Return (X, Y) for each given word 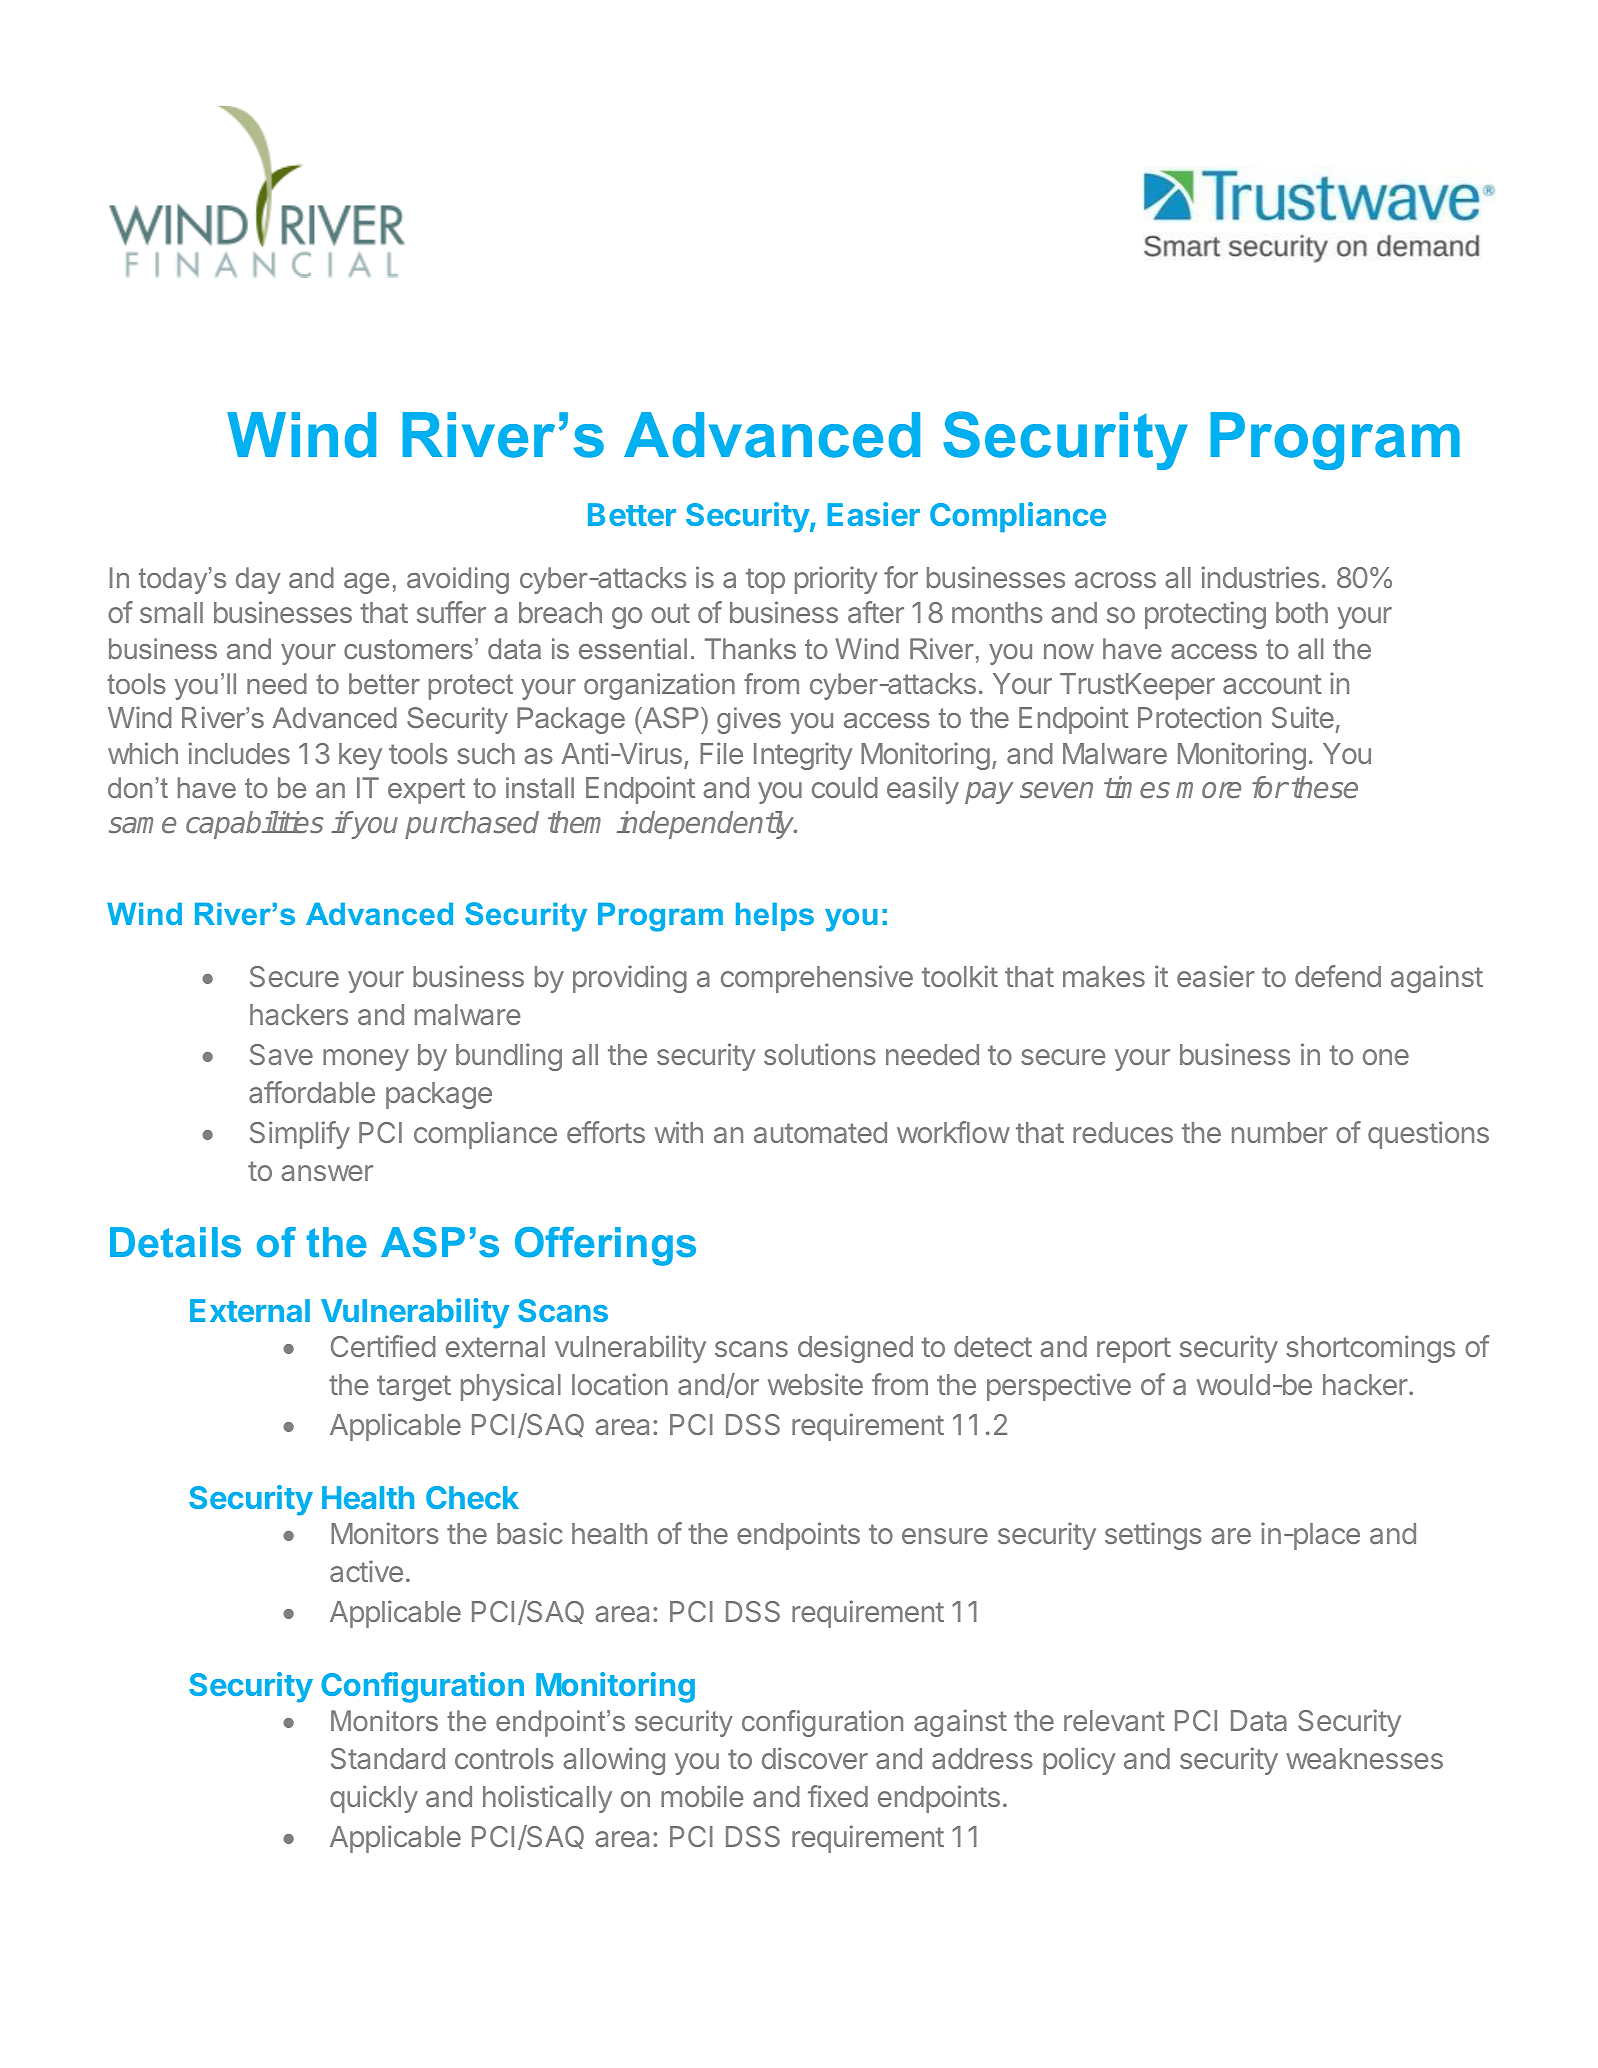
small (171, 612)
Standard (388, 1758)
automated (820, 1132)
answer (327, 1173)
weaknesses (1364, 1758)
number (1280, 1132)
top (765, 581)
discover (815, 1758)
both (1302, 612)
